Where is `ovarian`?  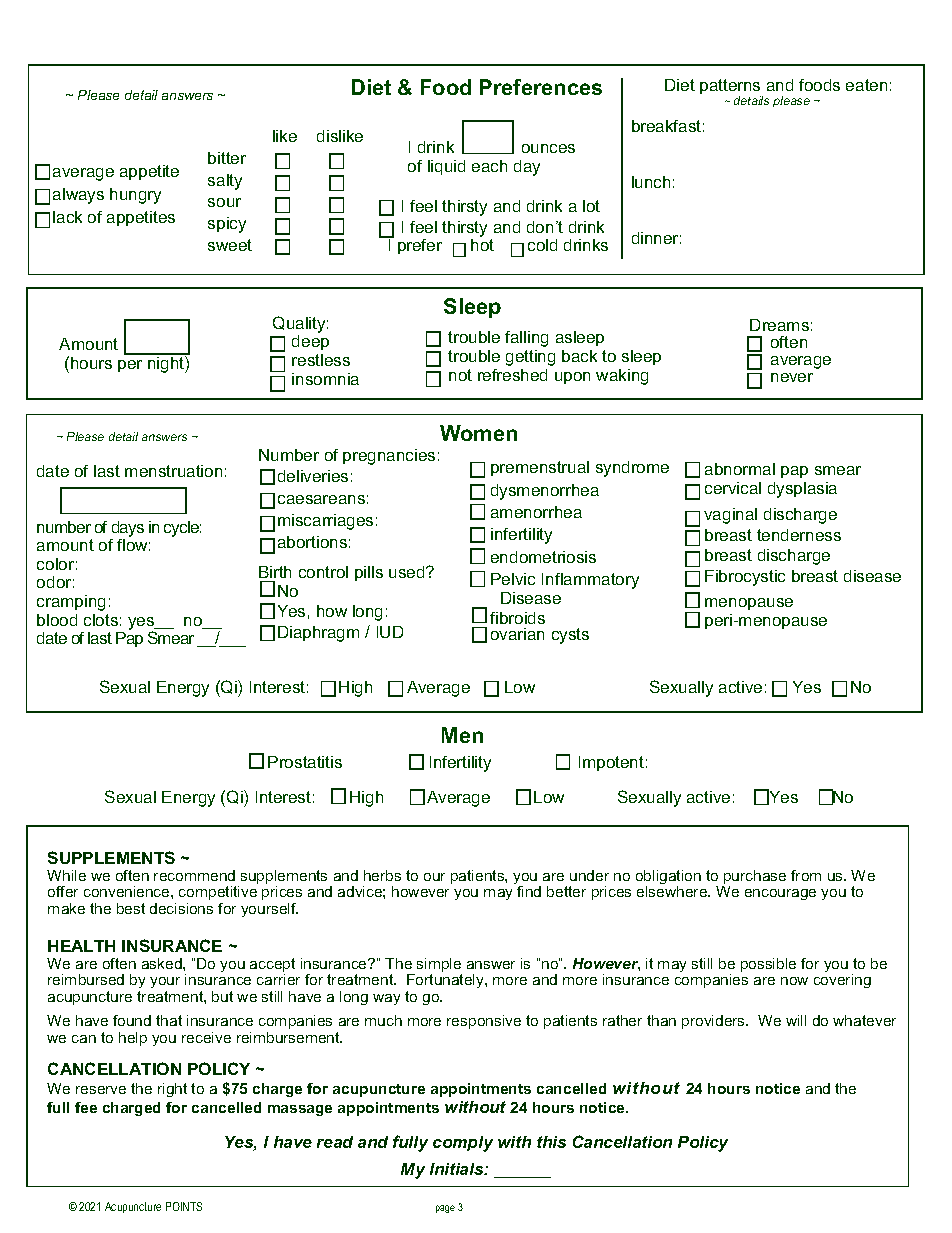 ovarian is located at coordinates (517, 634).
